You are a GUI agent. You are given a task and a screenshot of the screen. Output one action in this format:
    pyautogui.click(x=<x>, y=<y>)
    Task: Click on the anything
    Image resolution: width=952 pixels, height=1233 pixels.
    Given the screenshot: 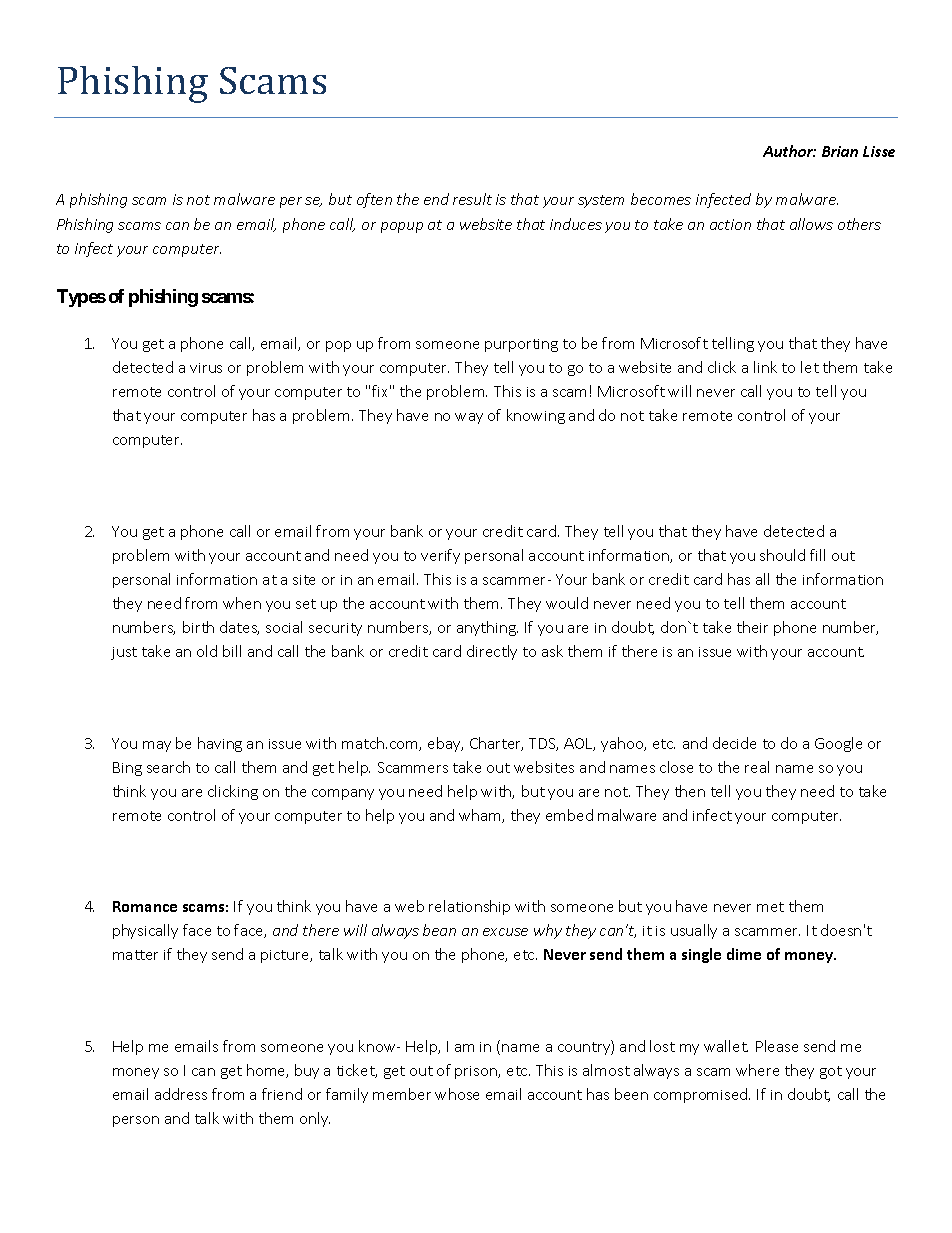 What is the action you would take?
    pyautogui.click(x=487, y=628)
